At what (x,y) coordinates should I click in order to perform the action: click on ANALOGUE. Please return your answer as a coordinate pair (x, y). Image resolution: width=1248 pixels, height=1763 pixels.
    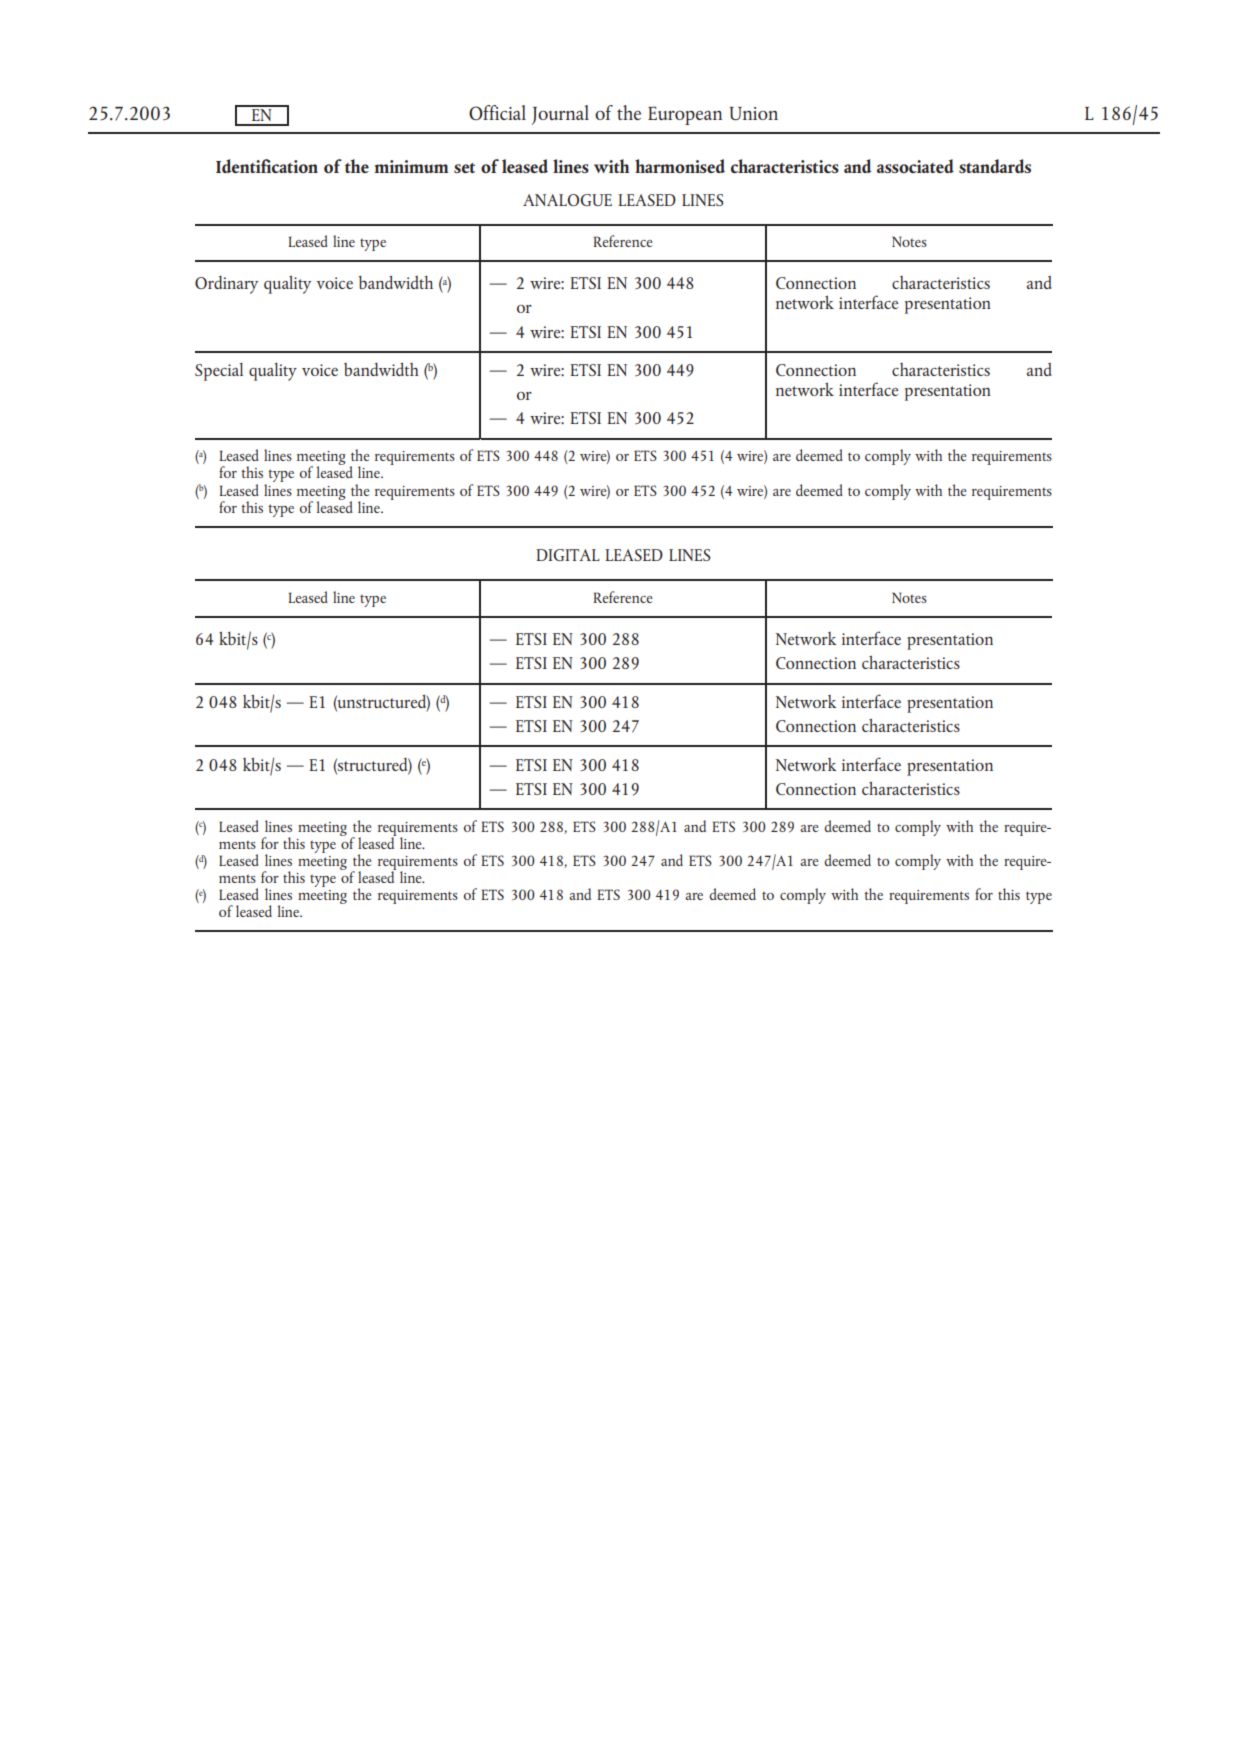
    Looking at the image, I should click on (567, 200).
